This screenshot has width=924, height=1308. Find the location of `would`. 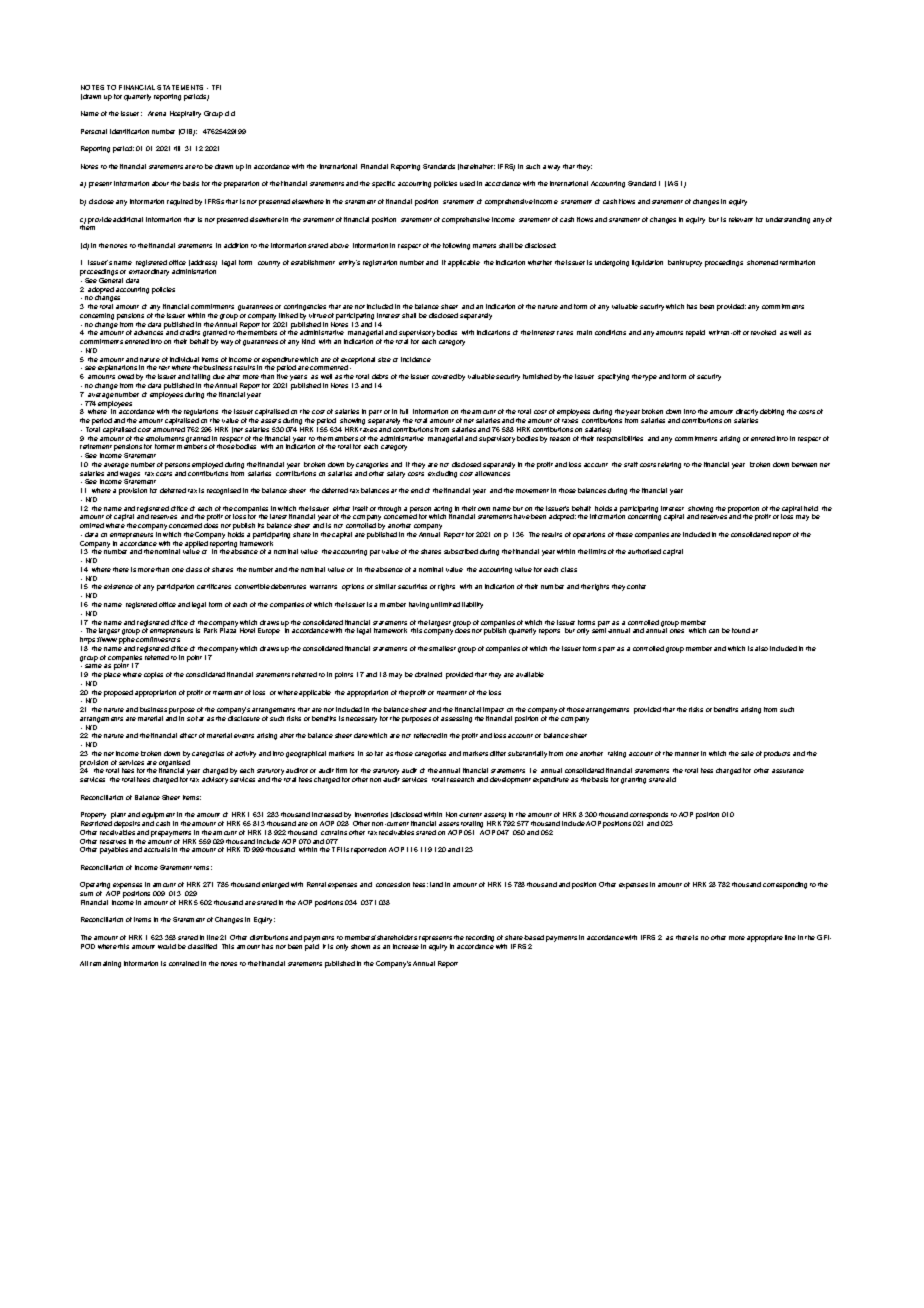

would is located at coordinates (167, 946).
